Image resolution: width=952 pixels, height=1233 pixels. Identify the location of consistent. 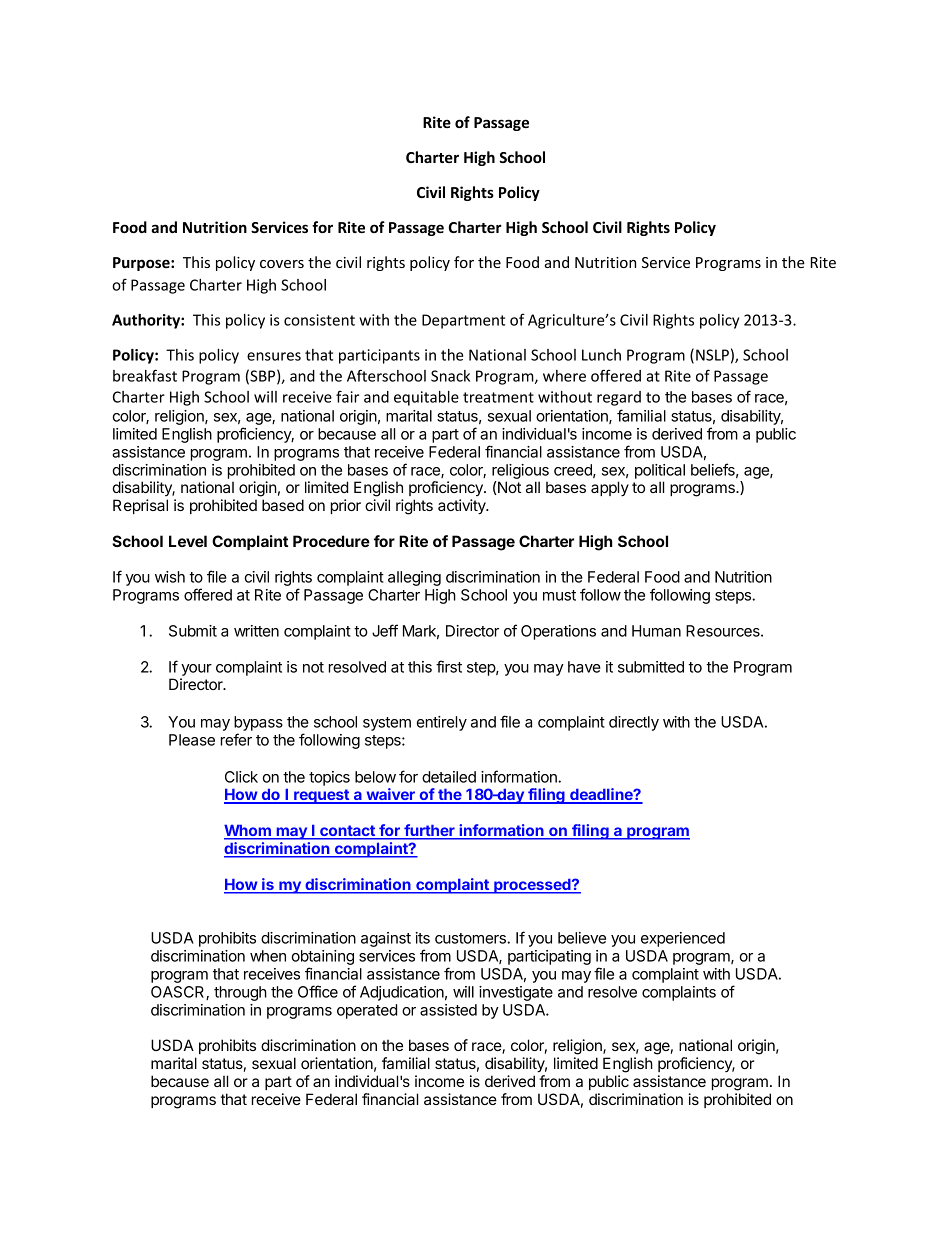
(319, 320).
